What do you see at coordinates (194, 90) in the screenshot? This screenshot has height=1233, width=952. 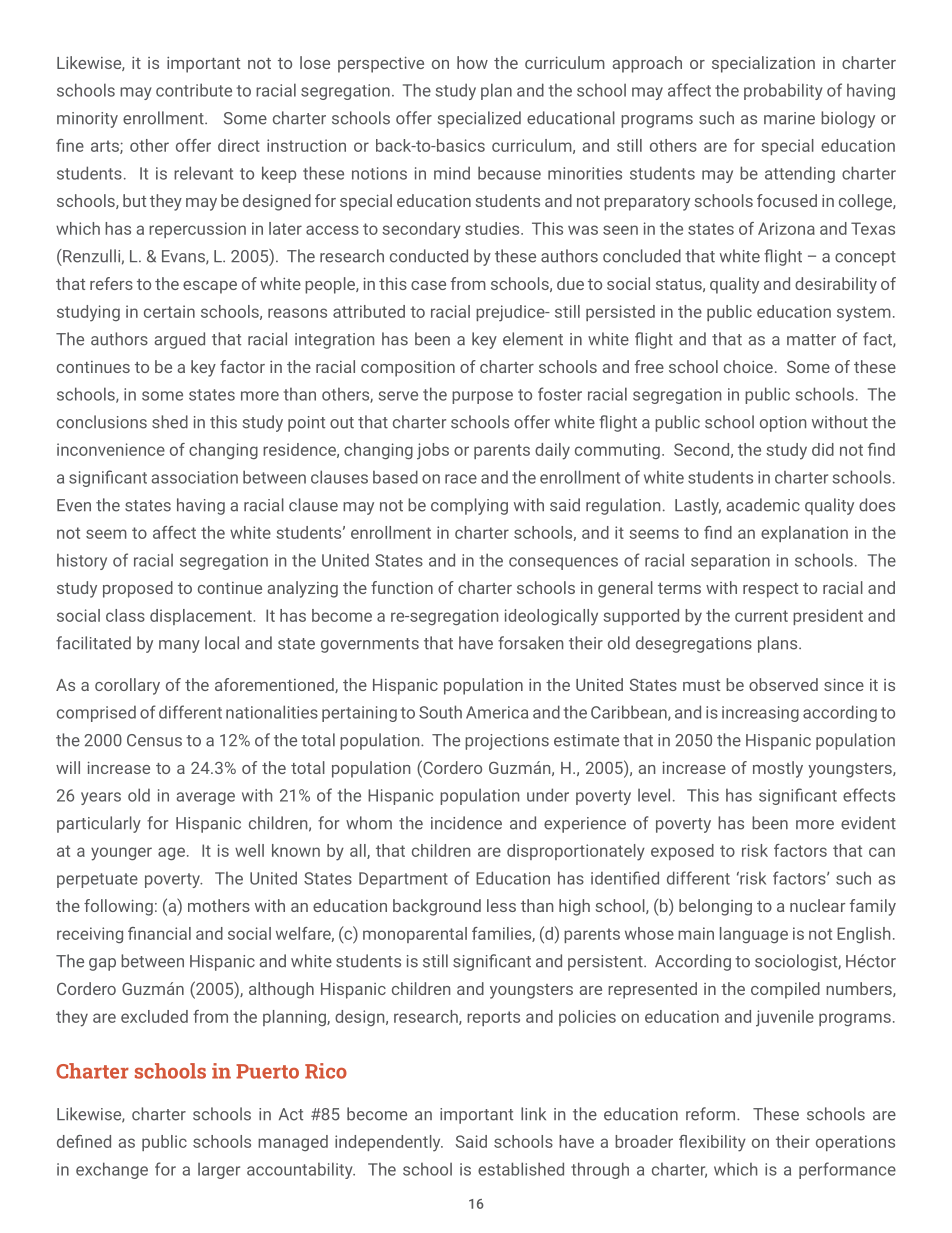 I see `contribute` at bounding box center [194, 90].
